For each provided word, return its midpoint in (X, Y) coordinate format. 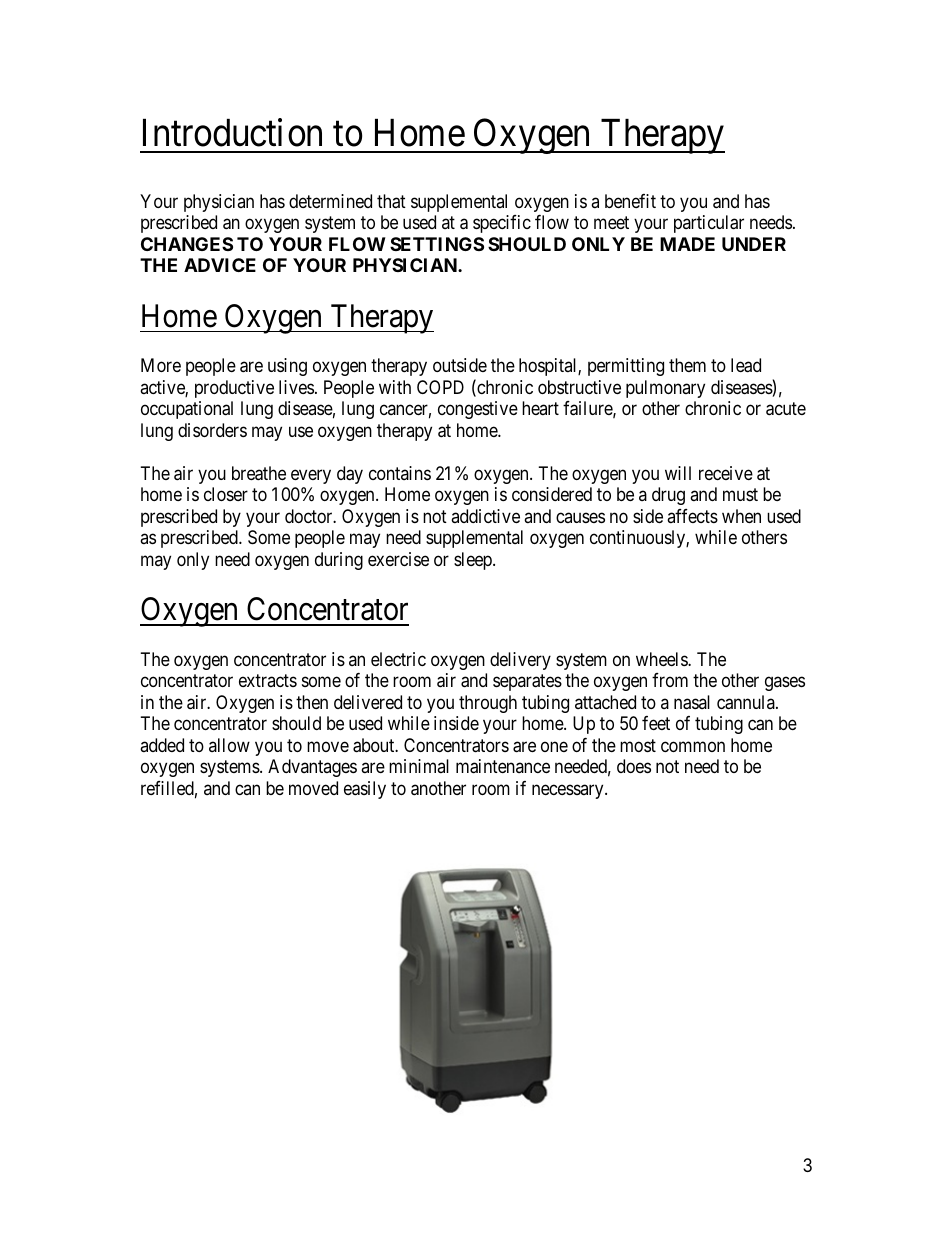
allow (229, 745)
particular (709, 224)
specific (502, 224)
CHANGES (187, 244)
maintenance (503, 766)
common (693, 746)
